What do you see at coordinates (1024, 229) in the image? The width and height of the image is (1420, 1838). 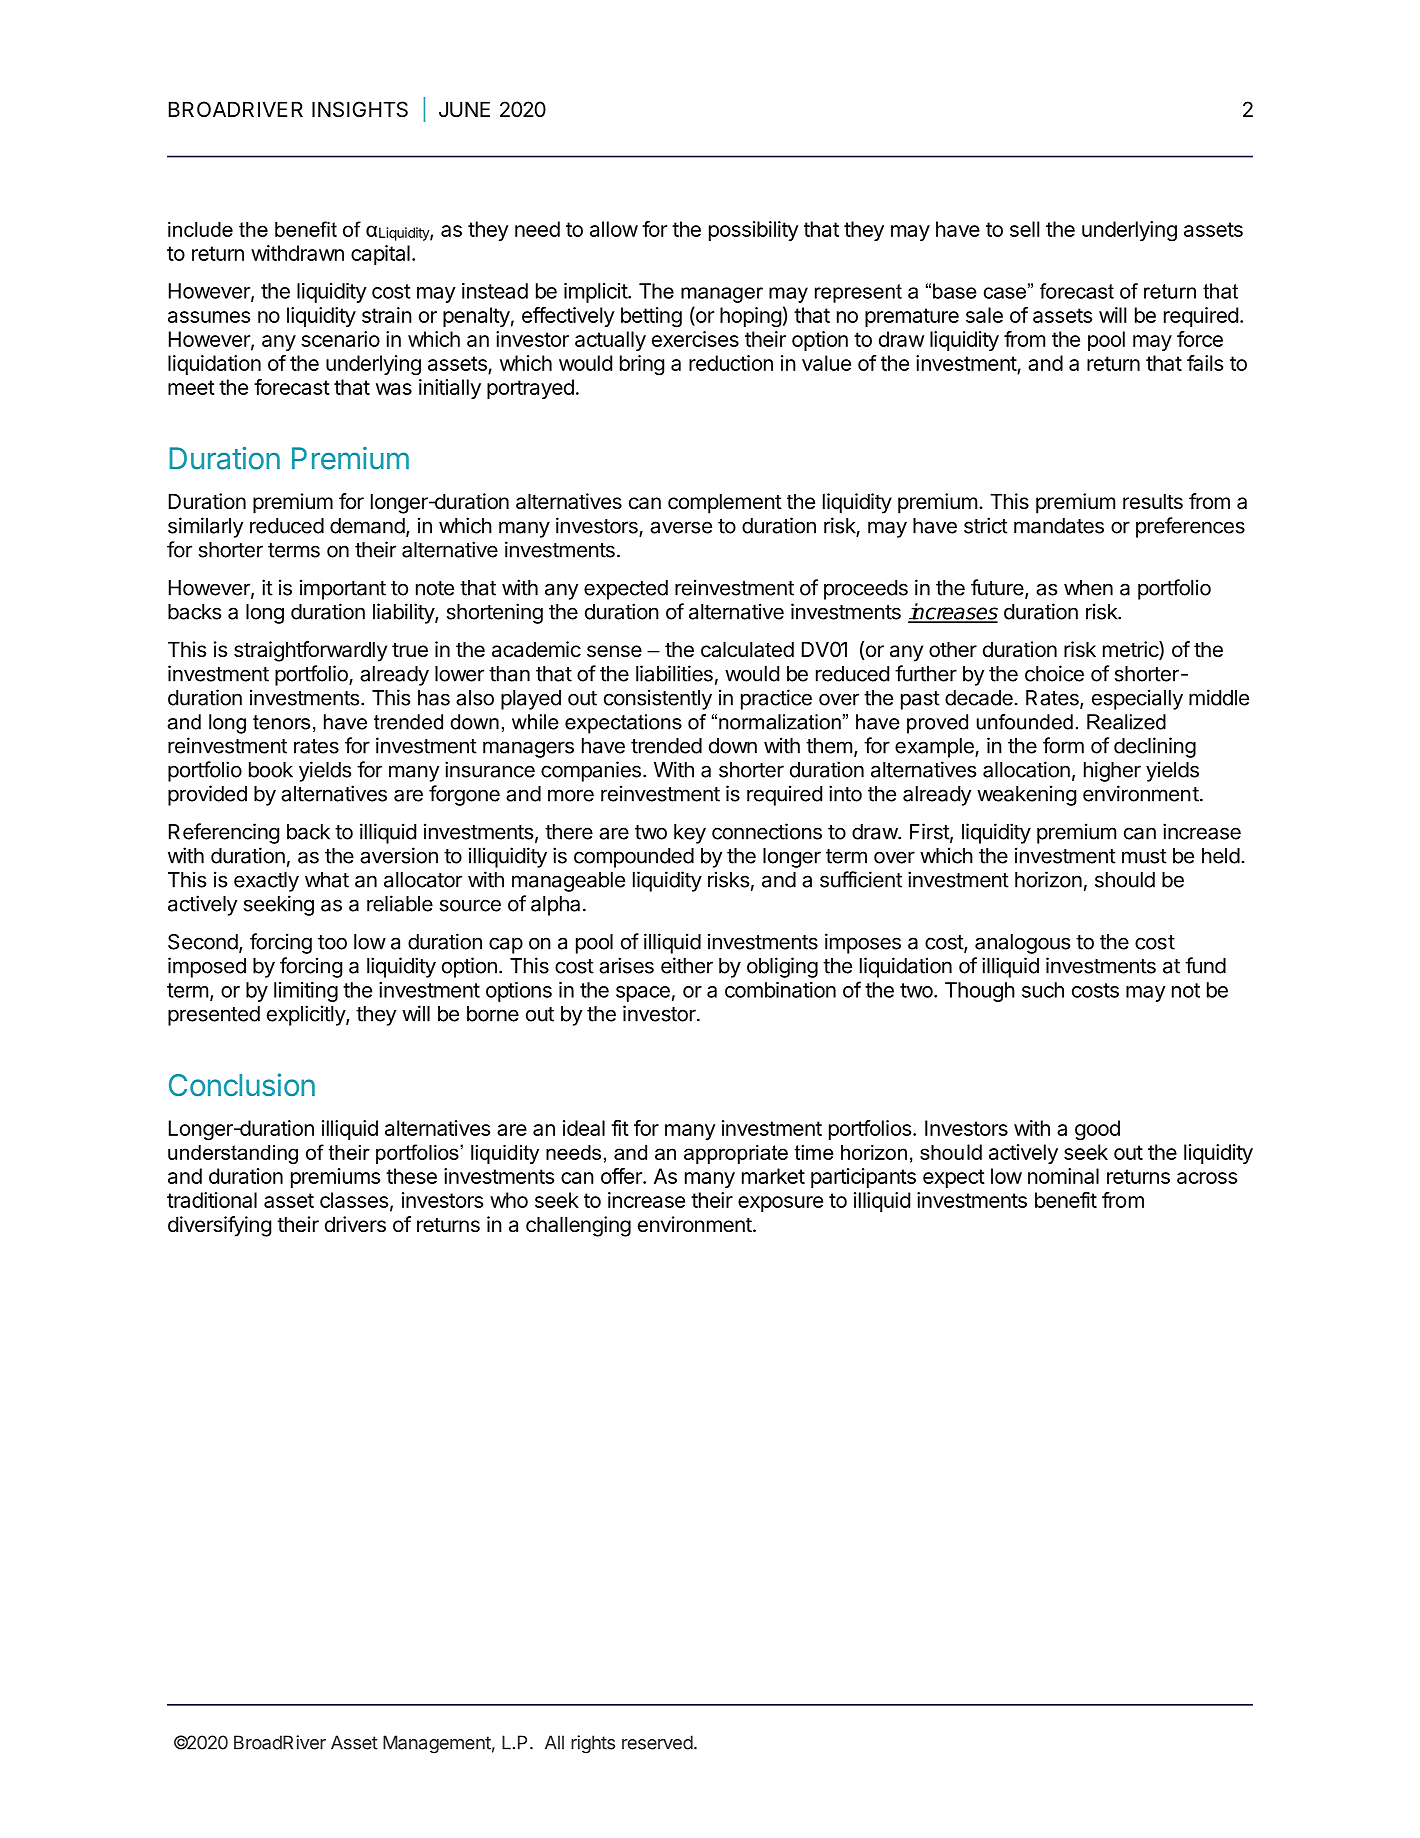 I see `sell` at bounding box center [1024, 229].
